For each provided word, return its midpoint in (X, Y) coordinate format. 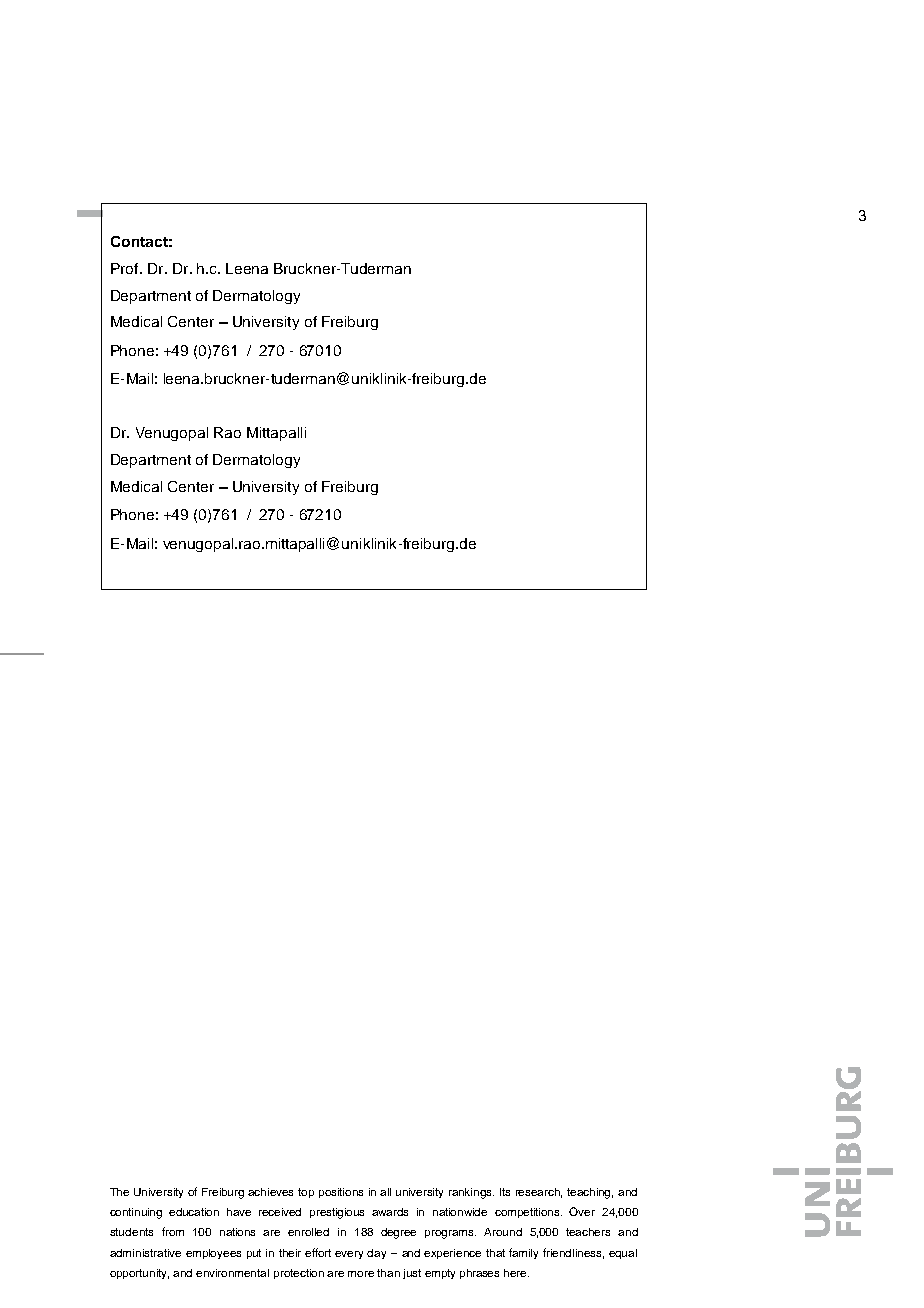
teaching (590, 1193)
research (539, 1193)
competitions (528, 1213)
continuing (136, 1213)
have (239, 1212)
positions (341, 1193)
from (173, 1231)
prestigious (337, 1213)
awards (390, 1212)
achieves (270, 1192)
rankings (471, 1193)
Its (505, 1192)
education (194, 1212)
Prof (126, 268)
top (306, 1193)
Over (582, 1211)
